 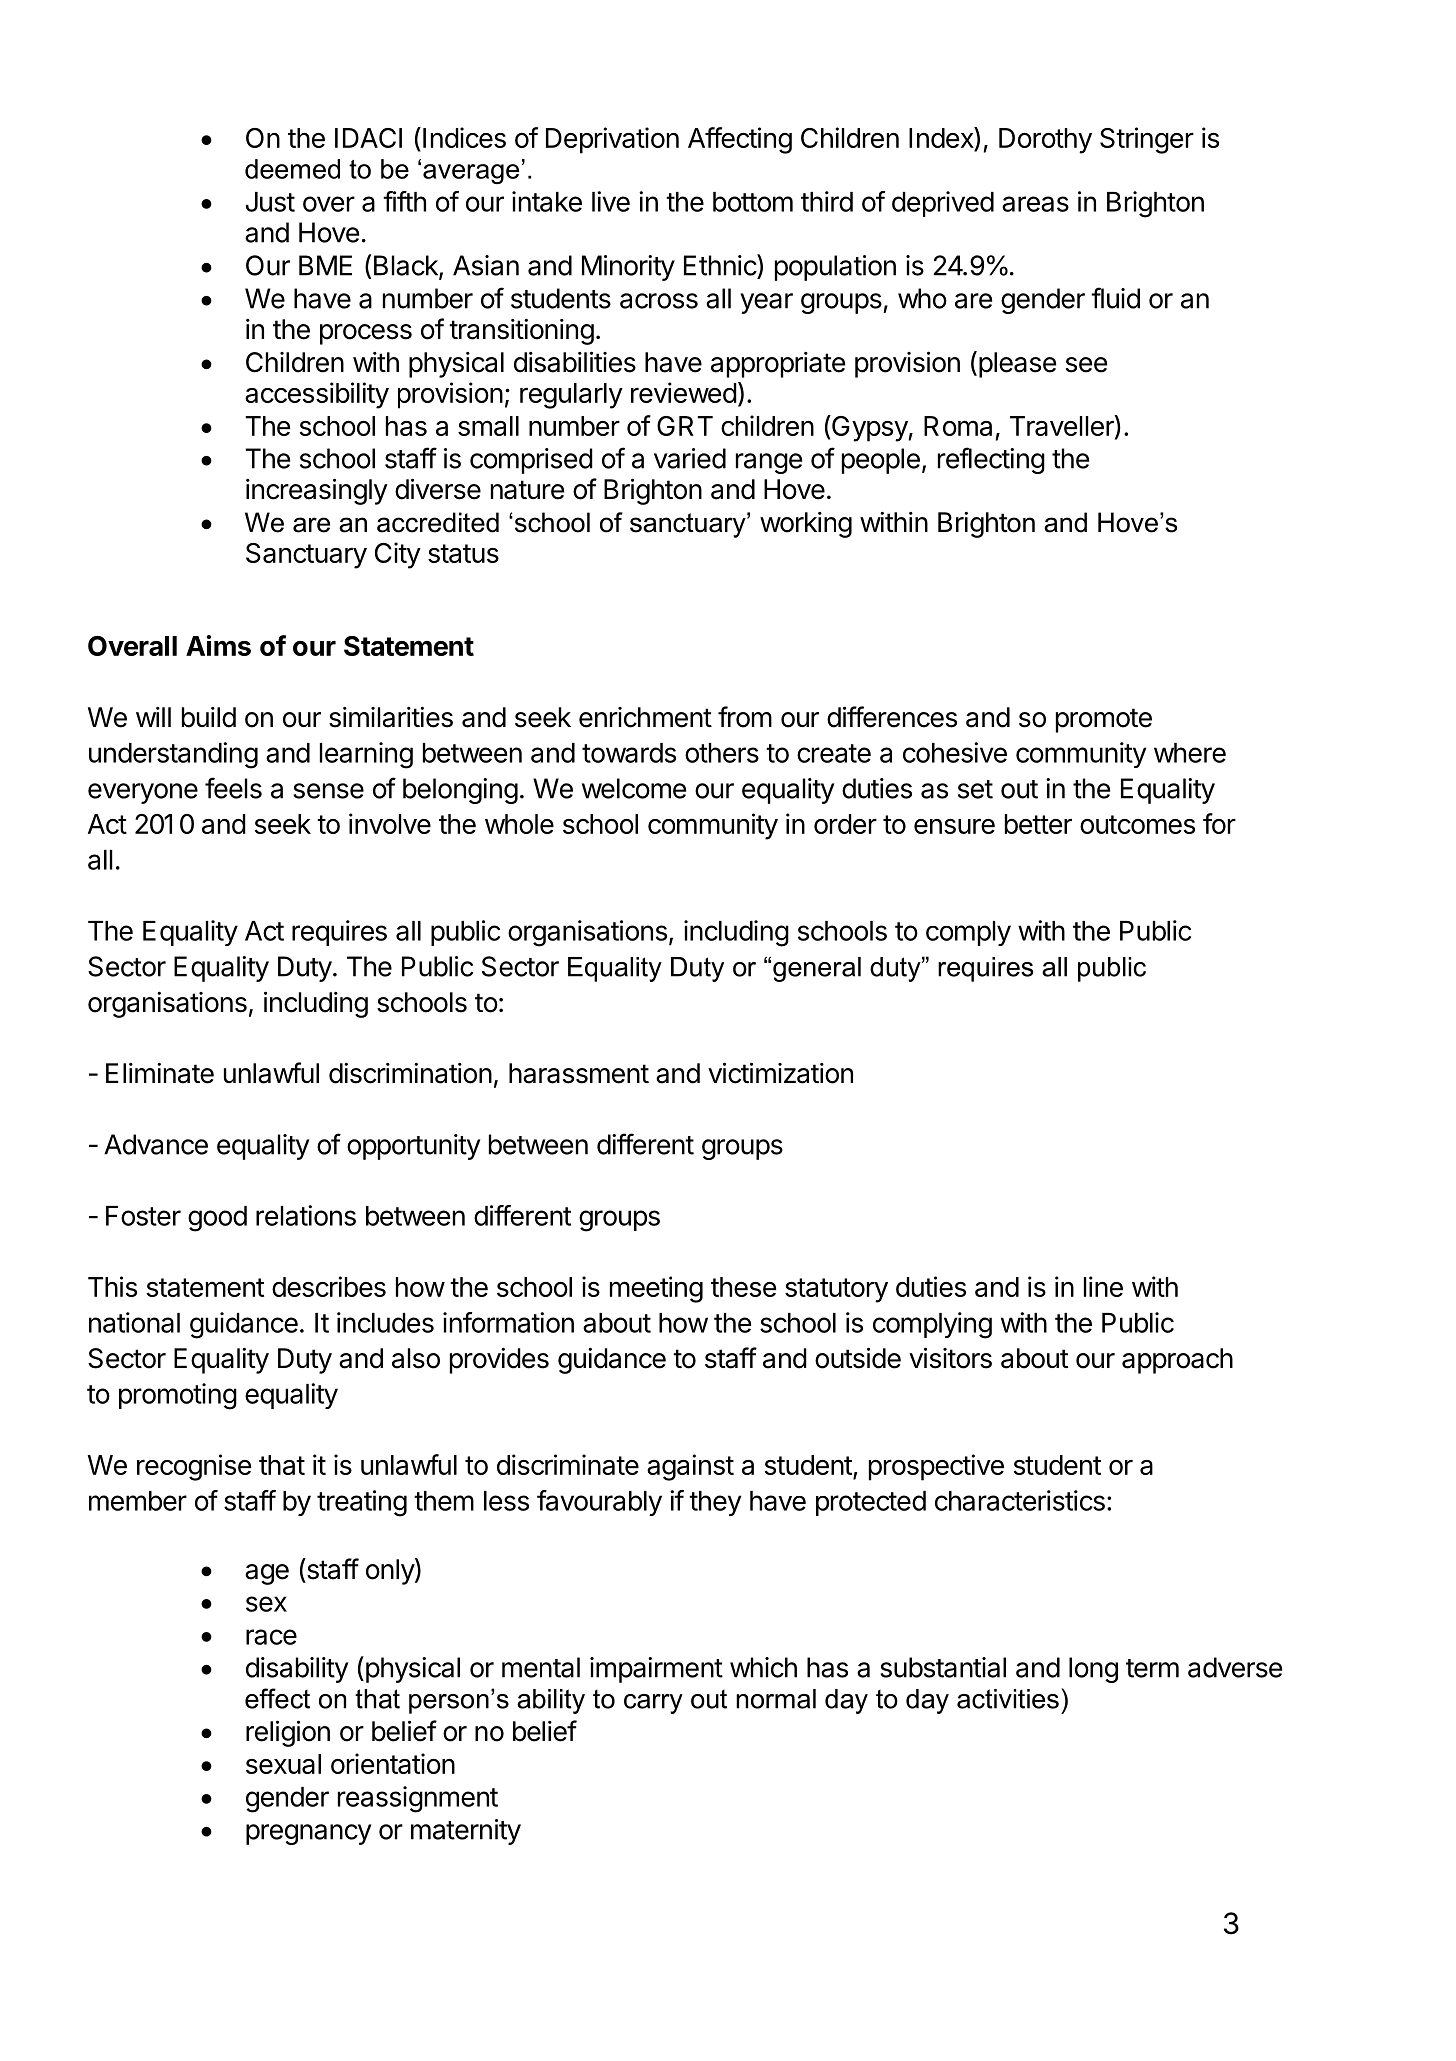 What do you see at coordinates (653, 1704) in the document?
I see `carry` at bounding box center [653, 1704].
